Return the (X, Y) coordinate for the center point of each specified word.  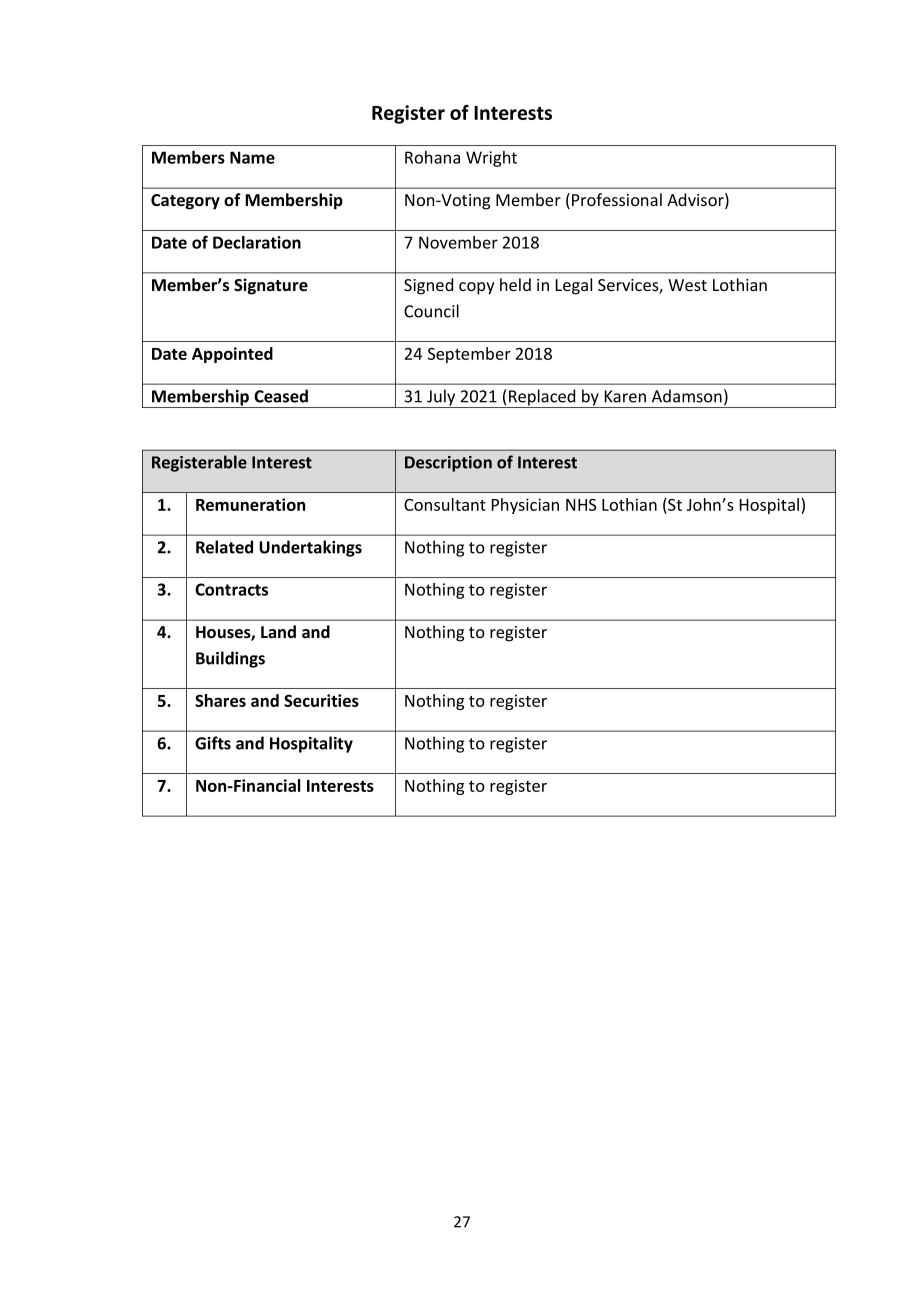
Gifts (213, 743)
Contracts (231, 589)
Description (448, 464)
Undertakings (310, 548)
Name (252, 157)
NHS (581, 505)
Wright (491, 159)
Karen (625, 396)
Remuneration (250, 504)
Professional (617, 199)
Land (278, 632)
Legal (574, 286)
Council (431, 311)
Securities (321, 700)
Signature (271, 286)
